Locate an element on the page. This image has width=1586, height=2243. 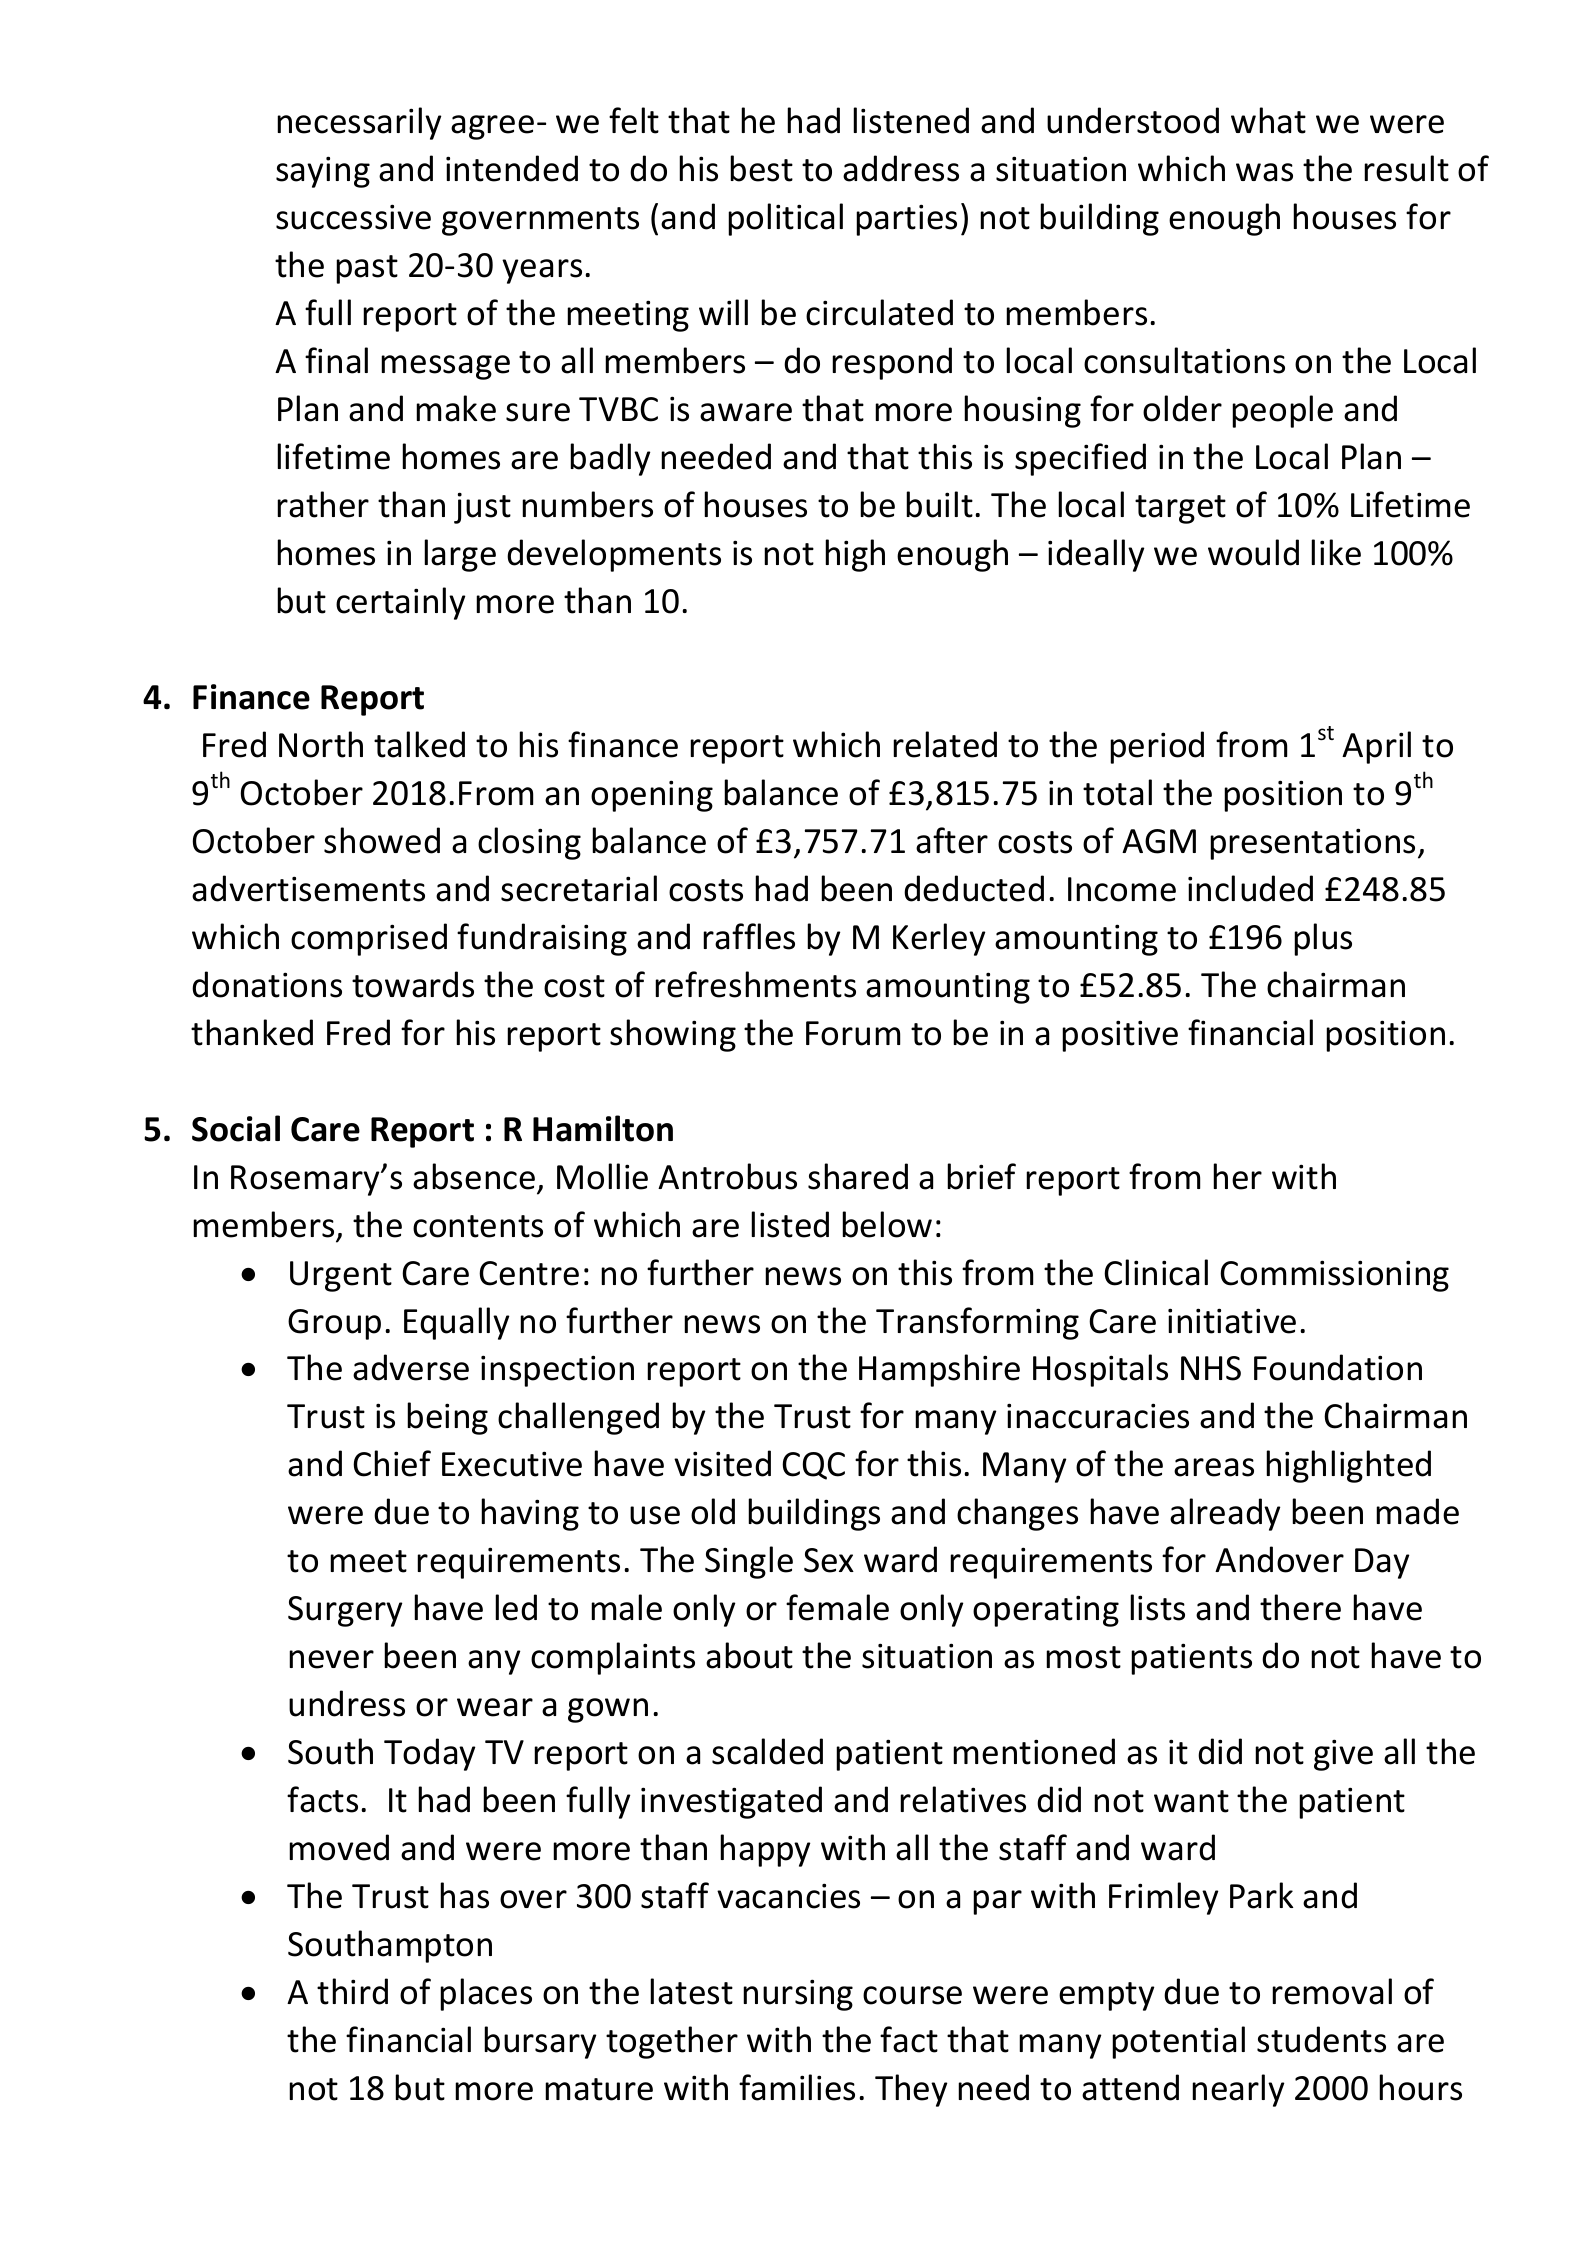
political is located at coordinates (785, 219).
